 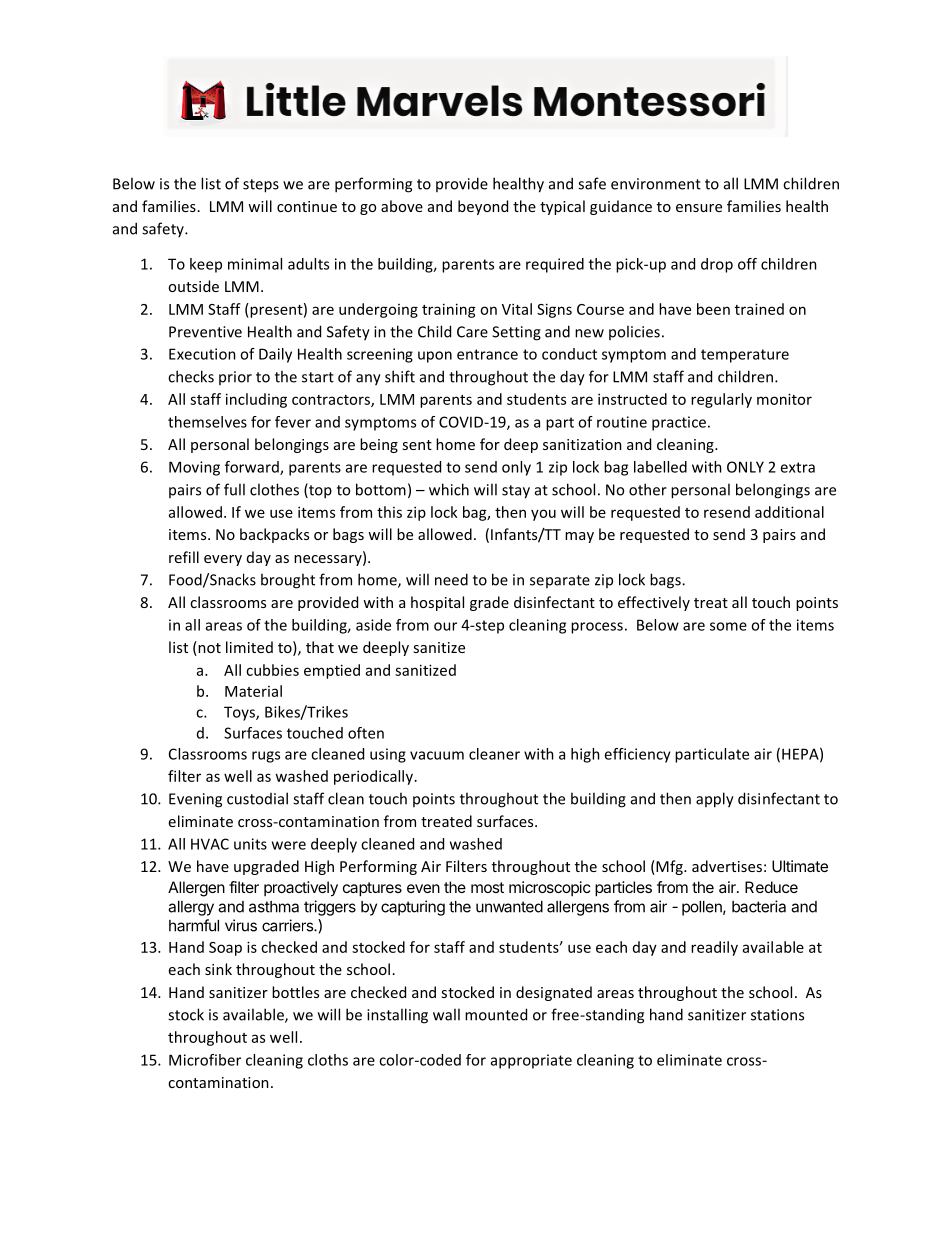 What do you see at coordinates (728, 626) in the screenshot?
I see `some` at bounding box center [728, 626].
